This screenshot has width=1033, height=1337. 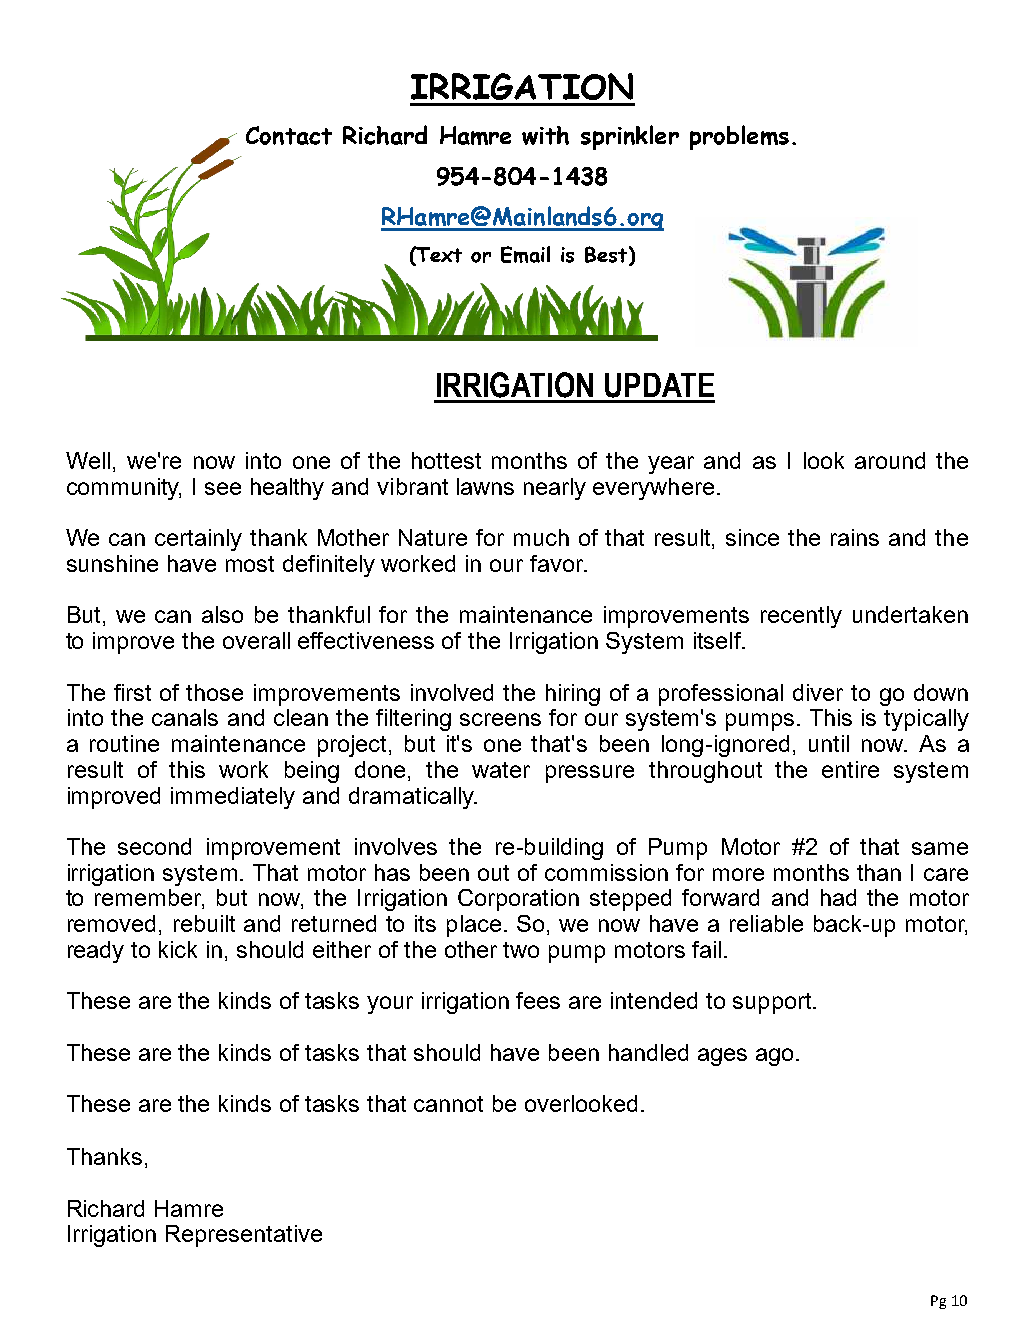 I want to click on screens, so click(x=500, y=719).
